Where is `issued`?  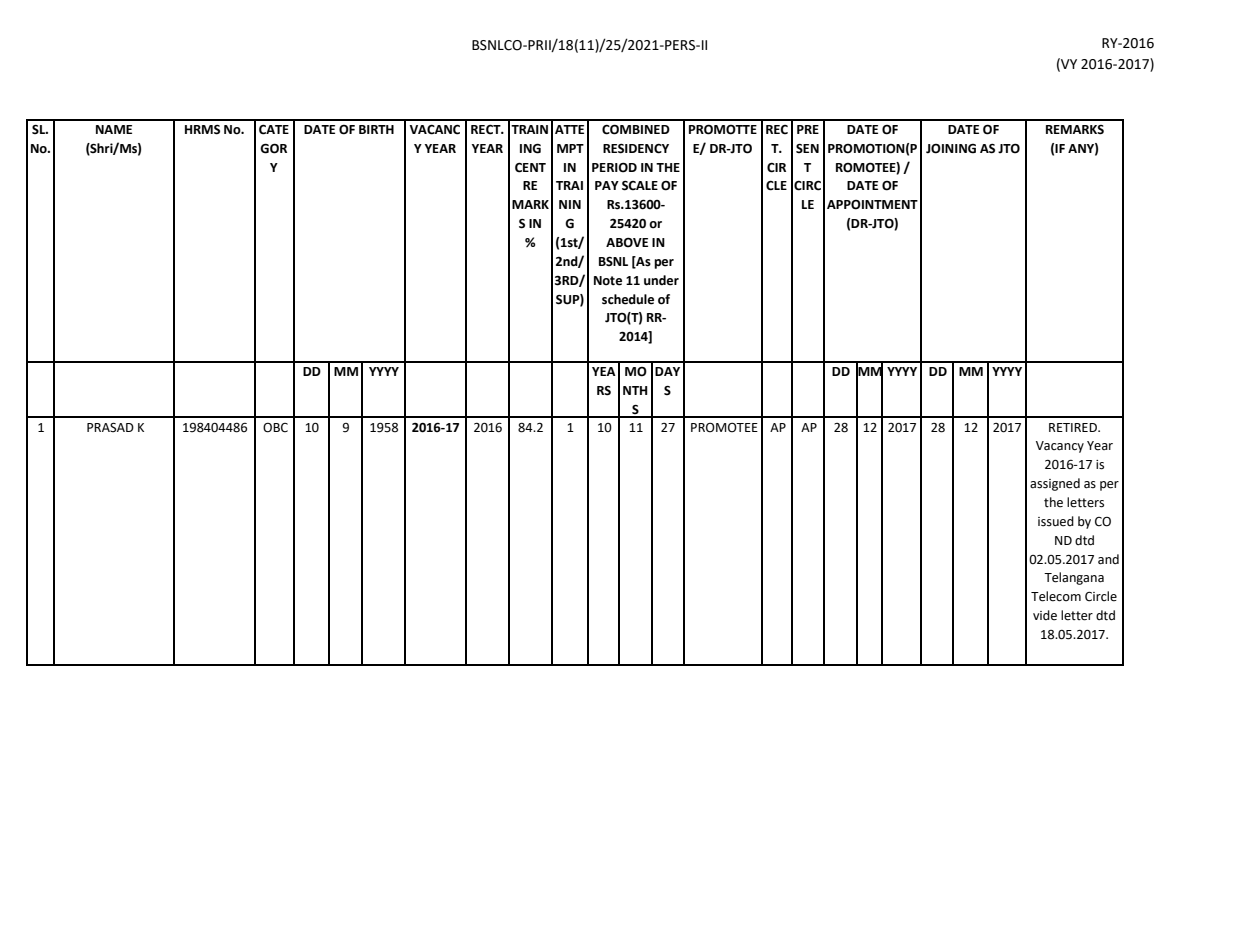 issued is located at coordinates (1056, 521).
